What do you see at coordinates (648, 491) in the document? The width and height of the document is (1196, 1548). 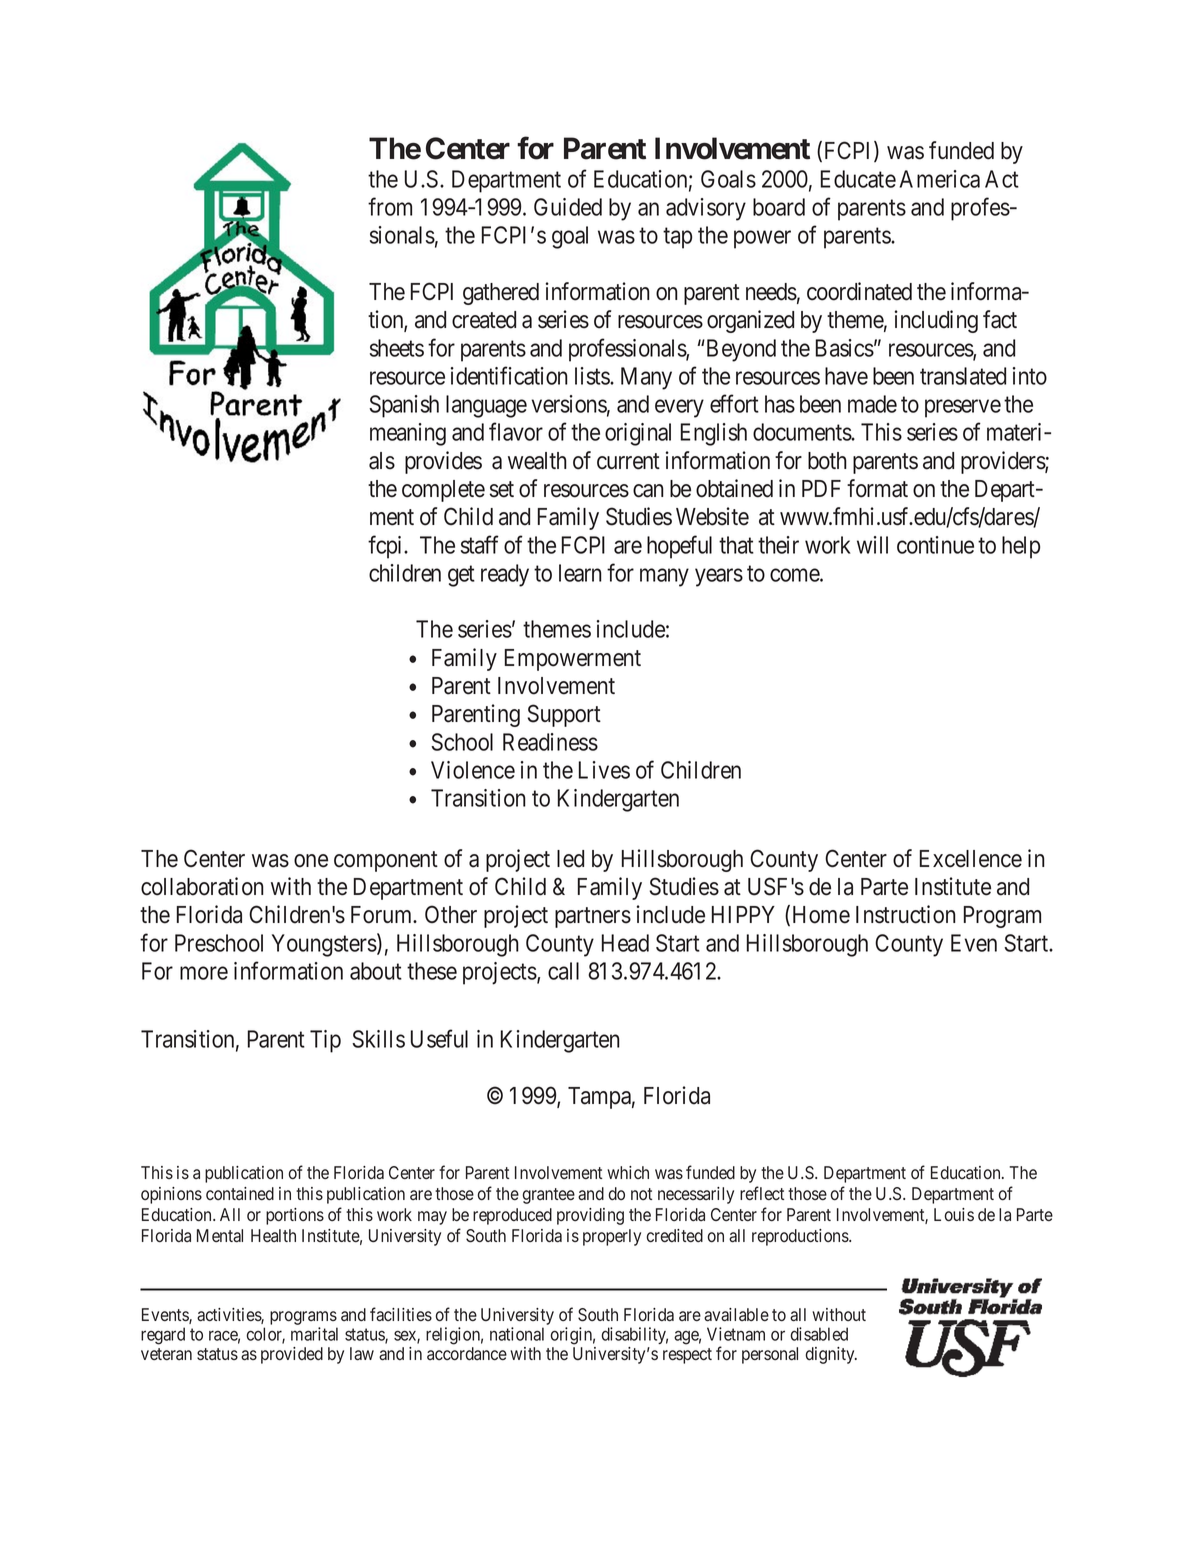 I see `can` at bounding box center [648, 491].
